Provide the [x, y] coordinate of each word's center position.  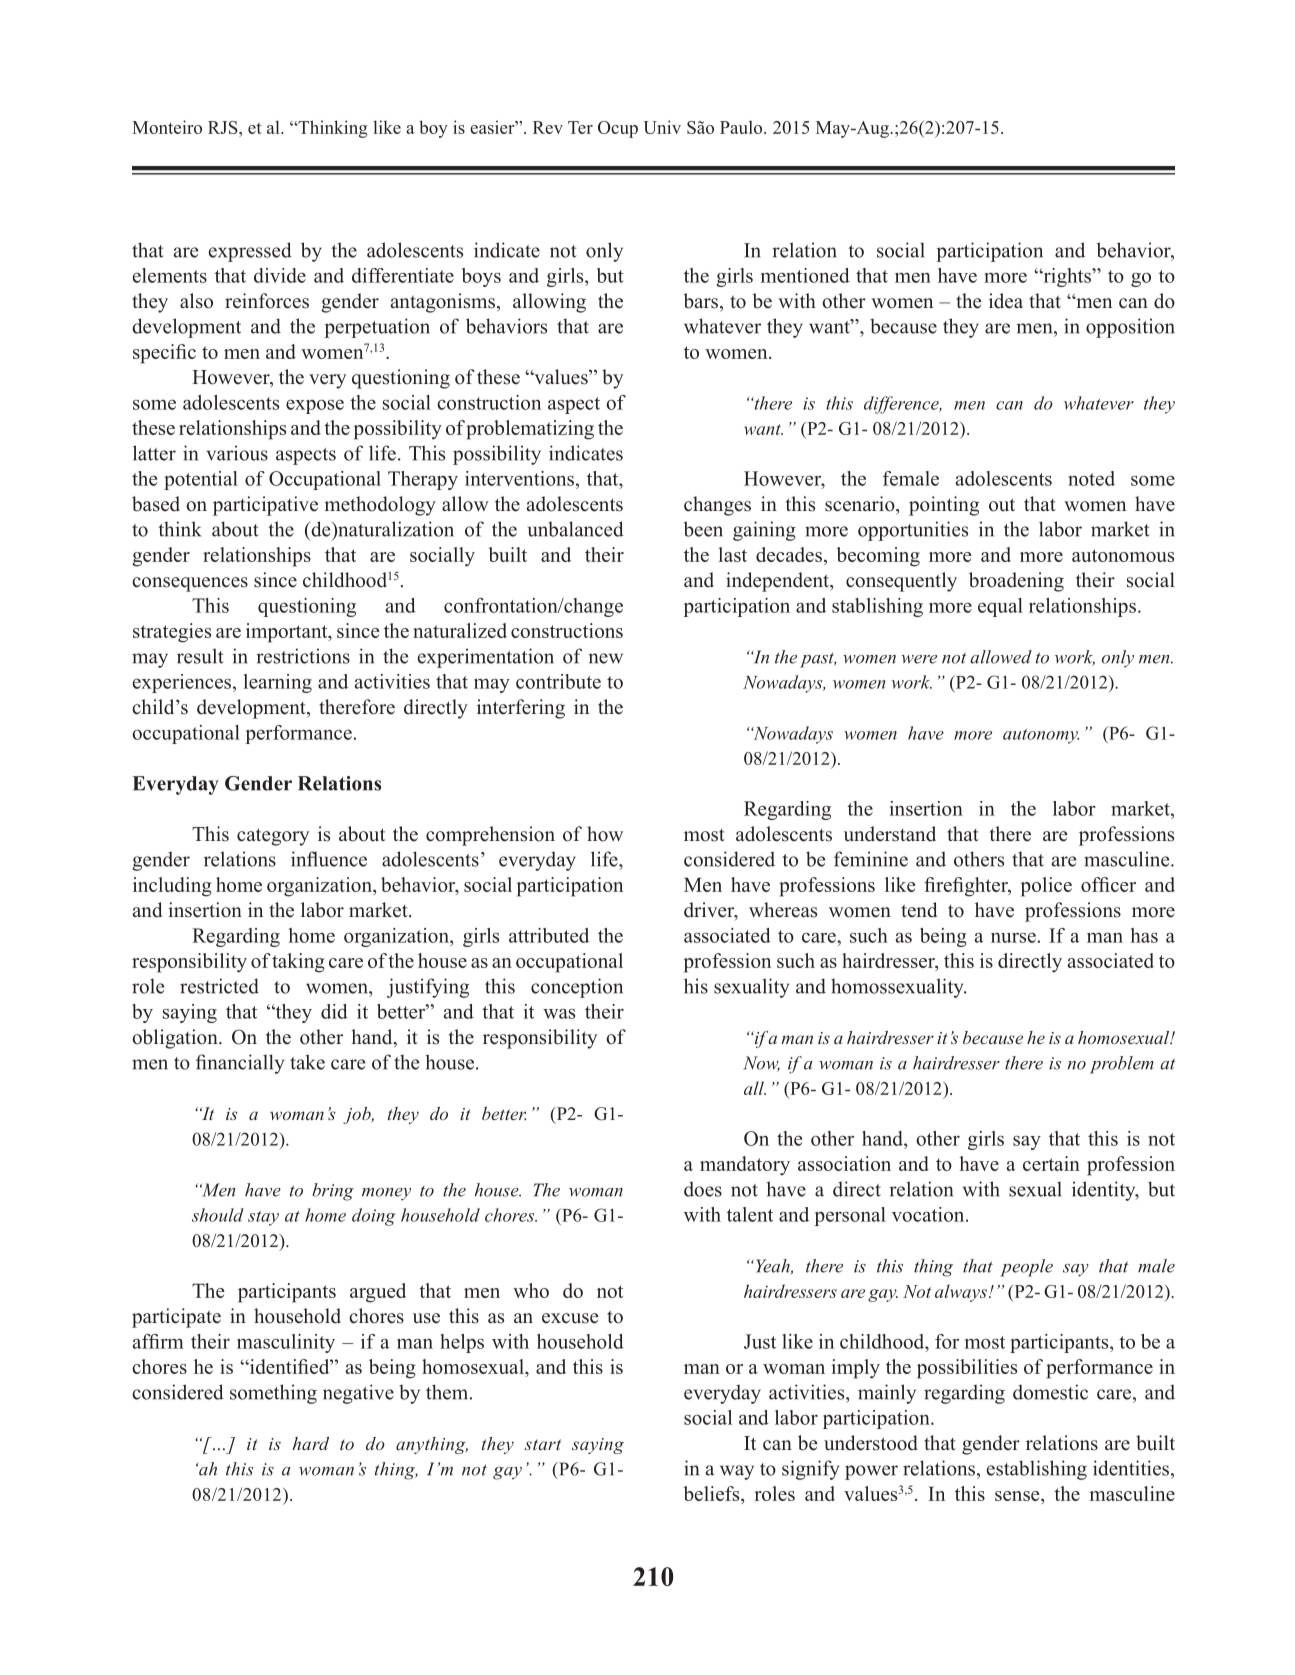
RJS [224, 127]
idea [1006, 301]
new [605, 658]
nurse [1013, 938]
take [307, 1062]
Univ [662, 127]
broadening [1016, 582]
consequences [190, 584]
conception [577, 988]
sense [1018, 1496]
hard [310, 1443]
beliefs [713, 1493]
